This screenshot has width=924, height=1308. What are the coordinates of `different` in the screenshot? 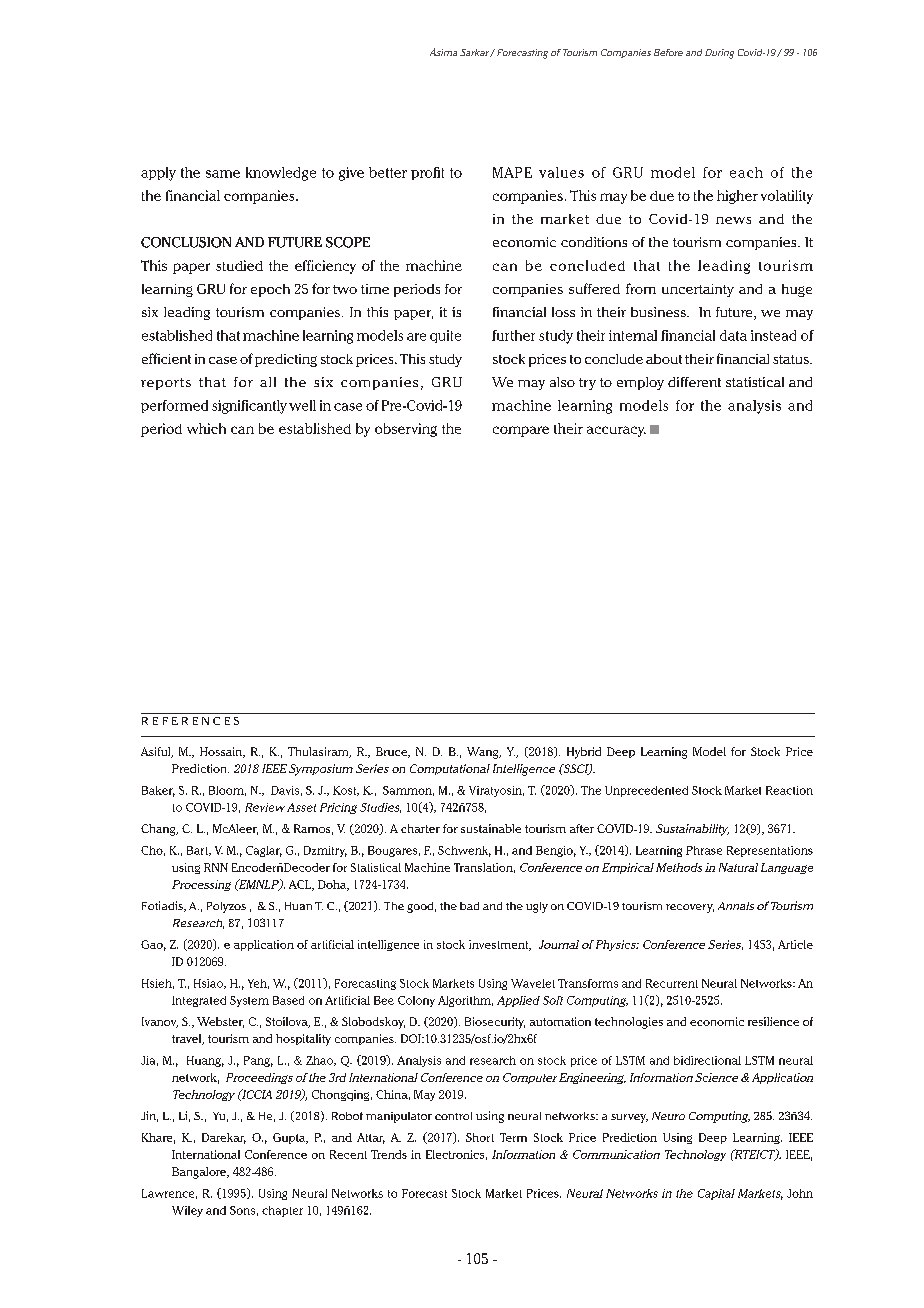 It's located at (694, 382).
